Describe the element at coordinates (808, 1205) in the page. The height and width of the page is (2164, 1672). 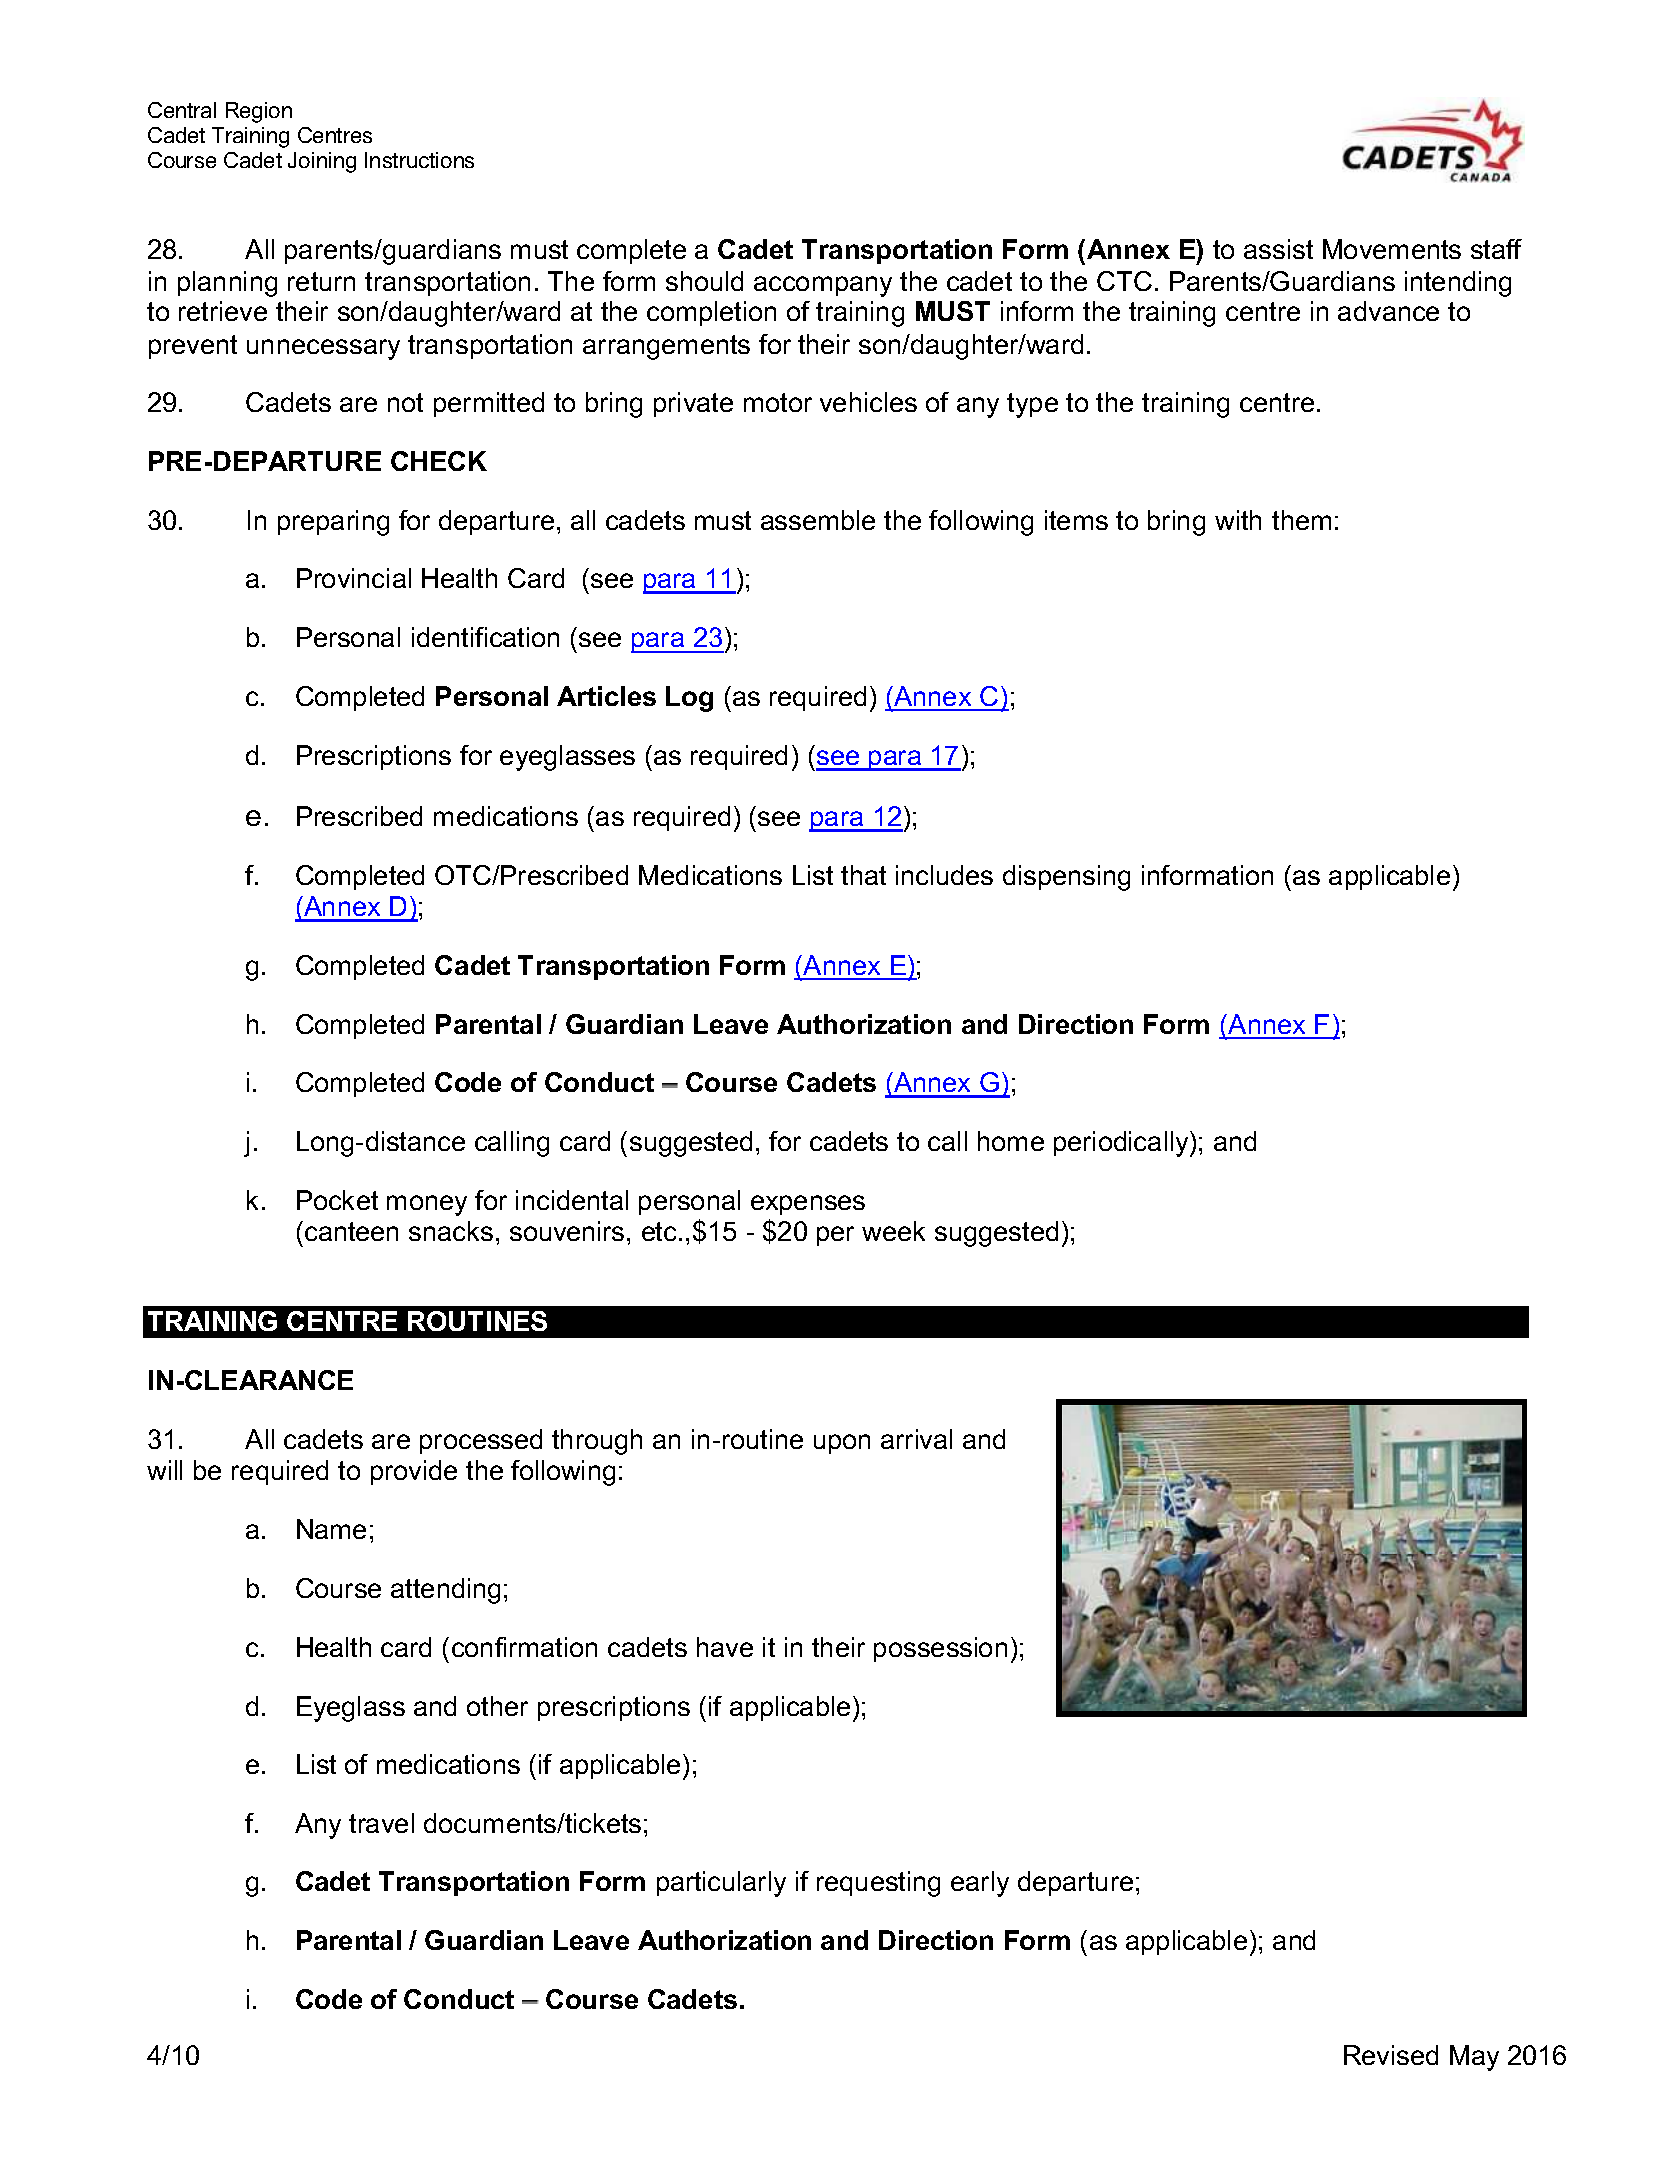
I see `expenses` at that location.
